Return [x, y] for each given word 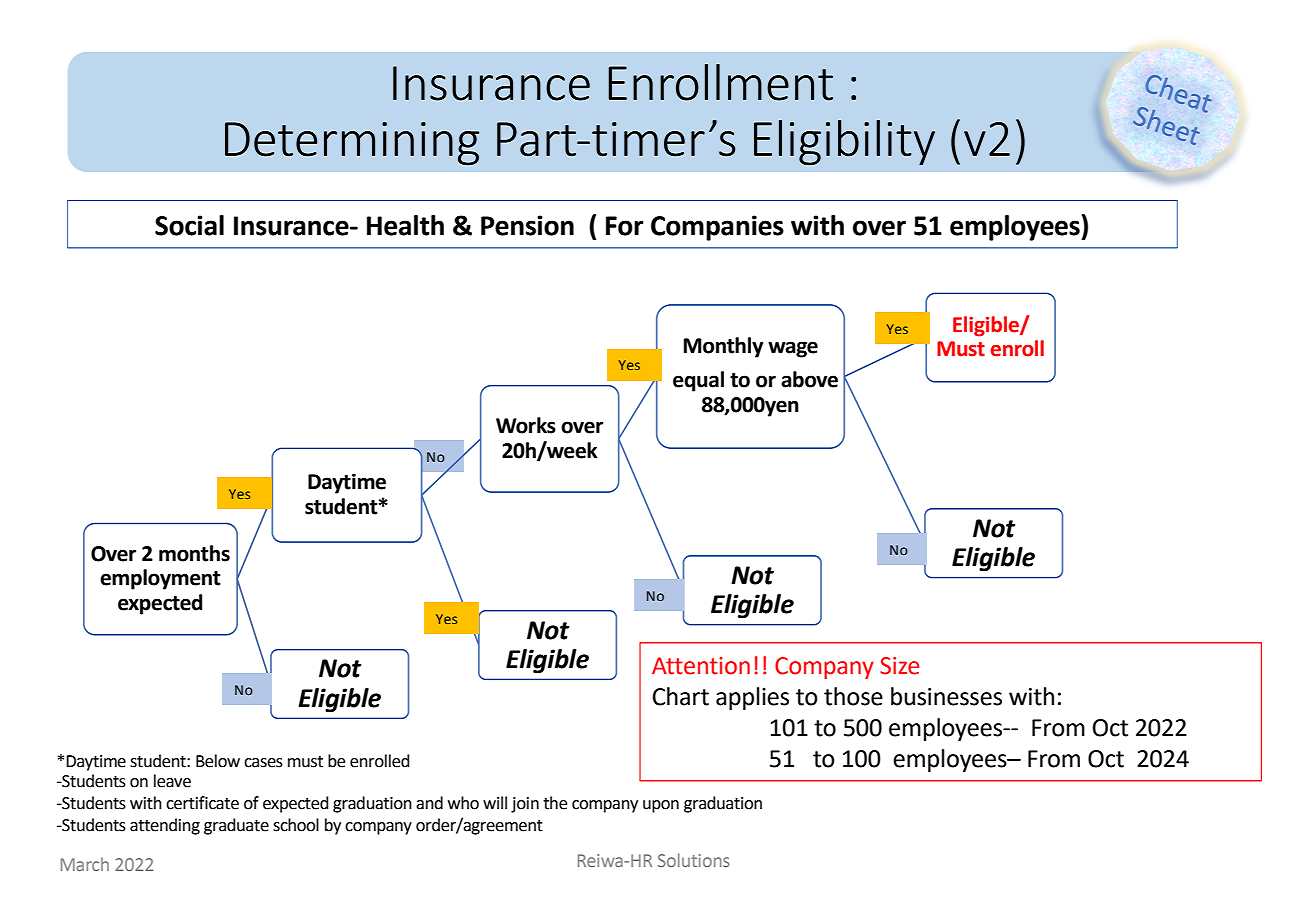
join [525, 805]
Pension [527, 225]
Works [526, 425]
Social [189, 225]
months [194, 553]
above [809, 379]
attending [165, 826]
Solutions [694, 860]
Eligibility [844, 143]
